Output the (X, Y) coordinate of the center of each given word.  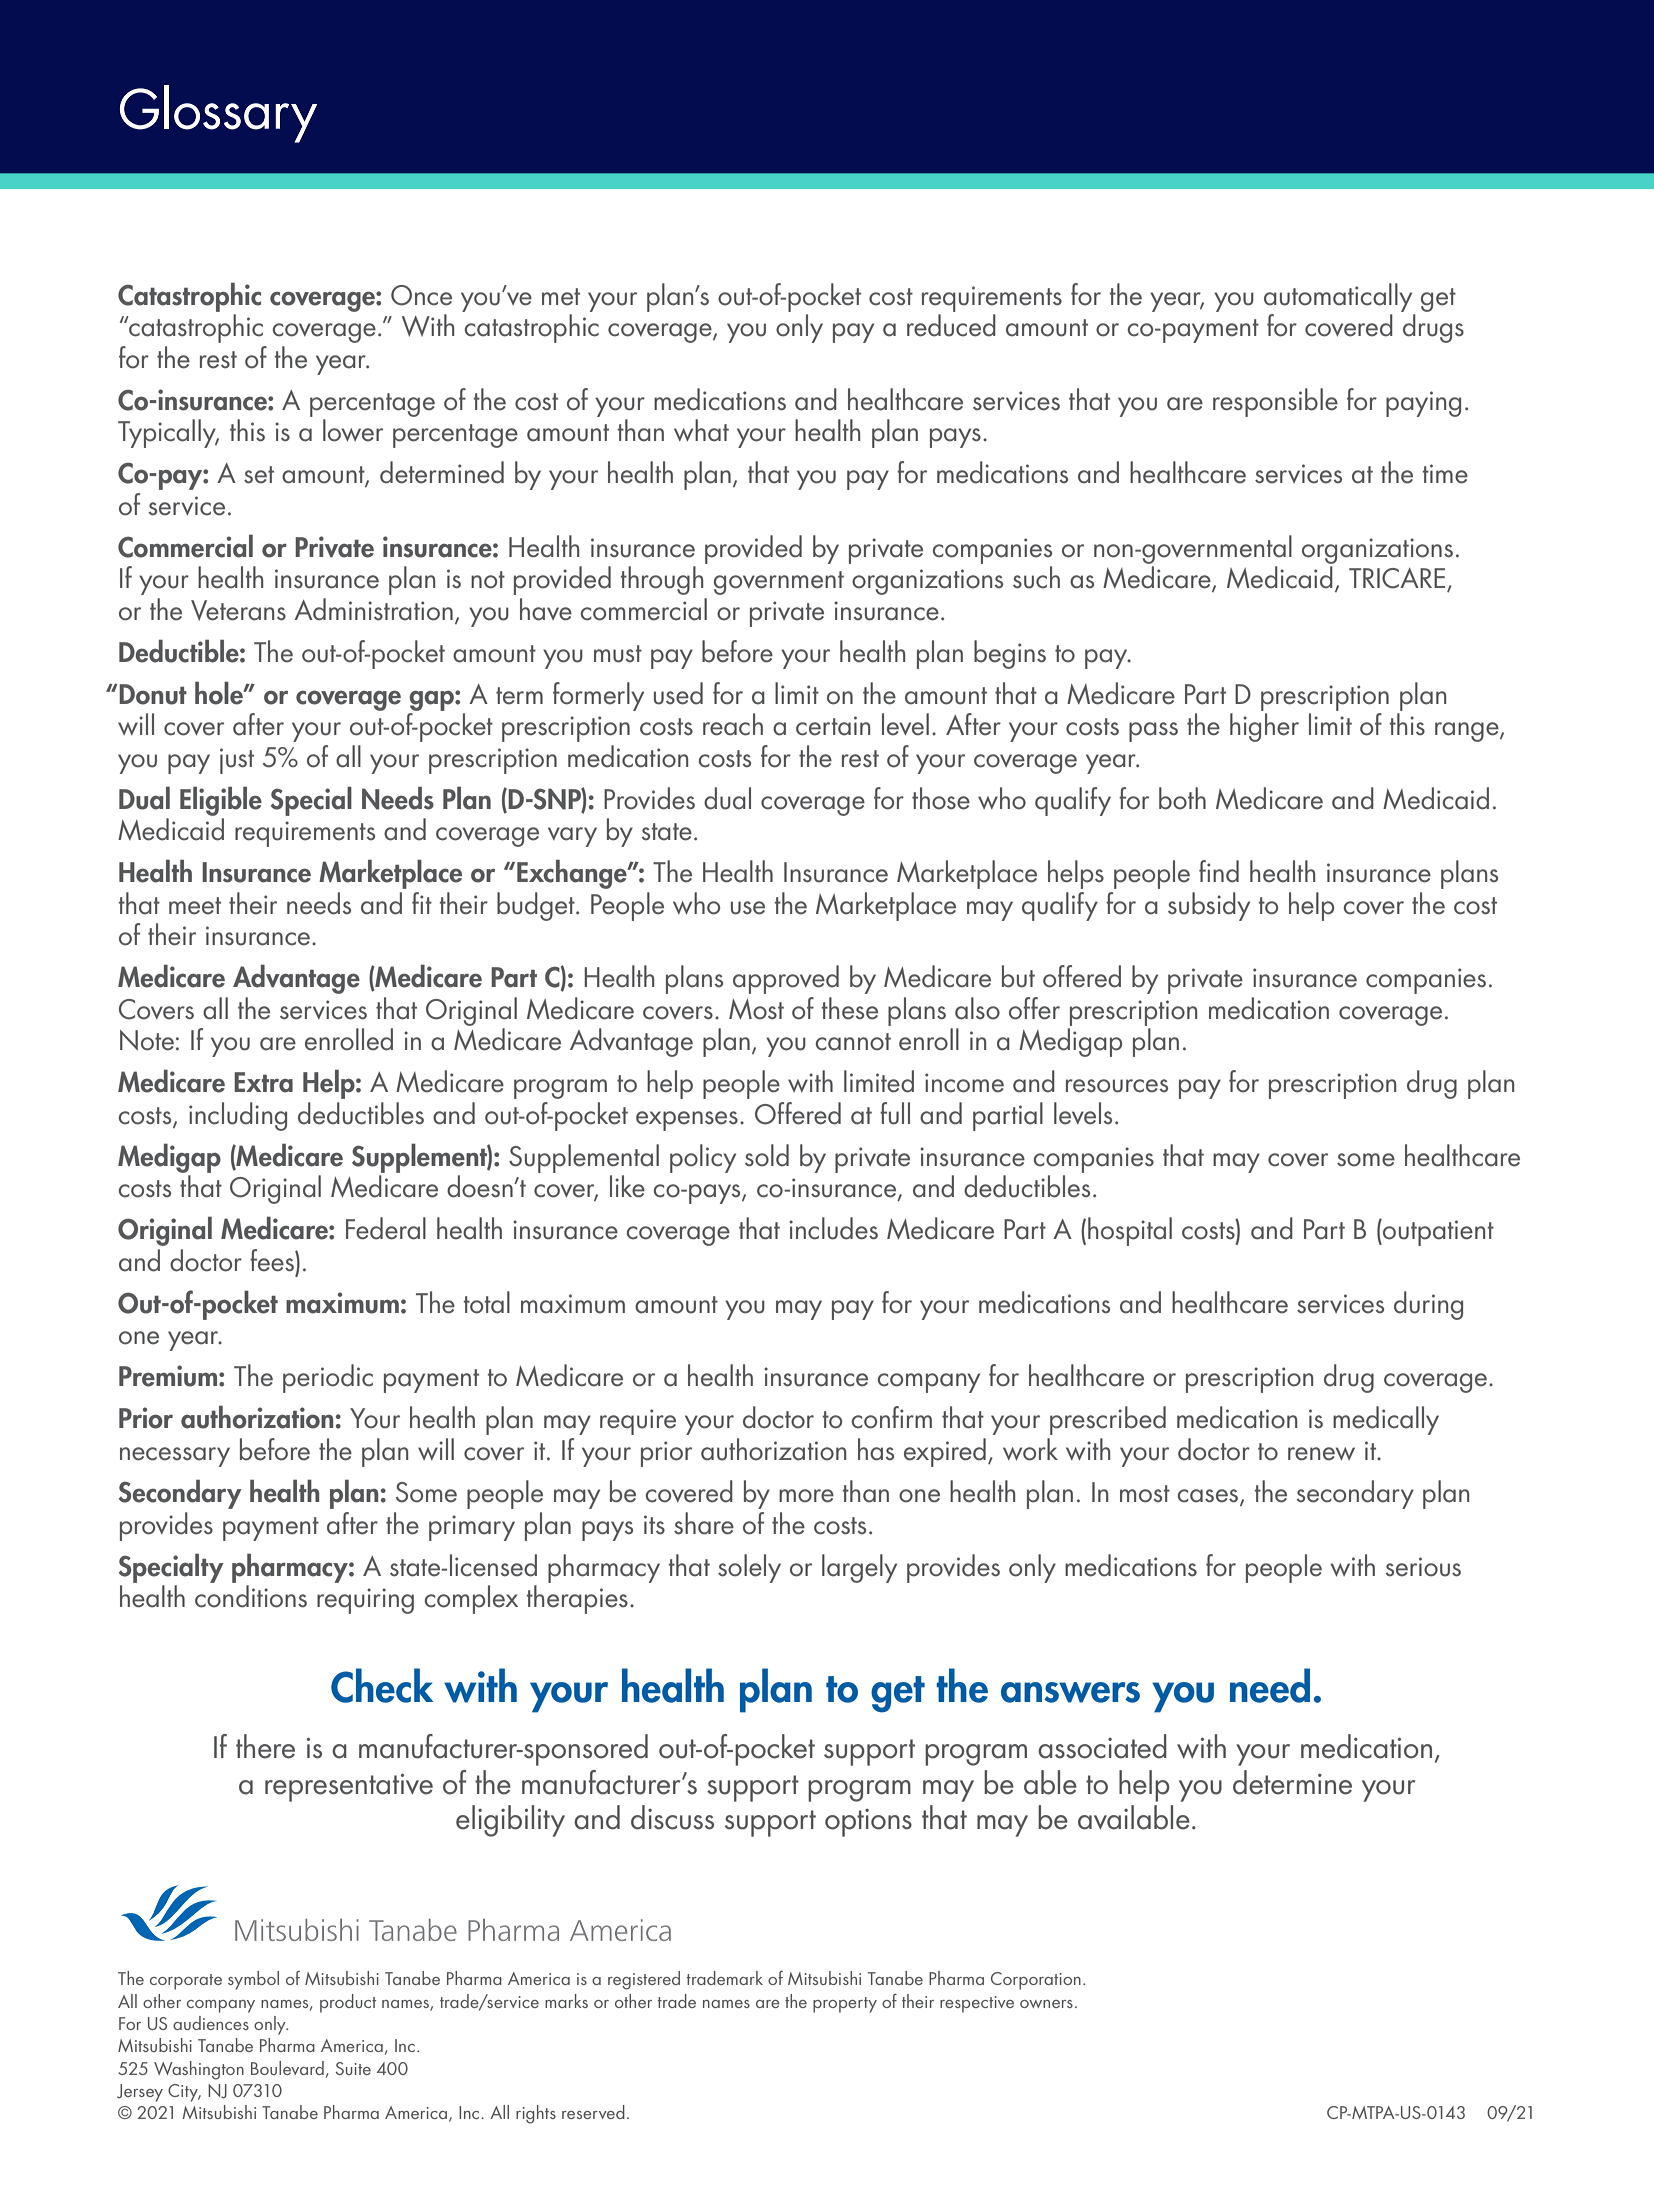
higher (1264, 727)
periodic (328, 1378)
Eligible (221, 801)
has (876, 1449)
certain (833, 726)
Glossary (218, 114)
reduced (951, 325)
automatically (1338, 297)
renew (1321, 1454)
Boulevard (287, 2068)
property (845, 2005)
